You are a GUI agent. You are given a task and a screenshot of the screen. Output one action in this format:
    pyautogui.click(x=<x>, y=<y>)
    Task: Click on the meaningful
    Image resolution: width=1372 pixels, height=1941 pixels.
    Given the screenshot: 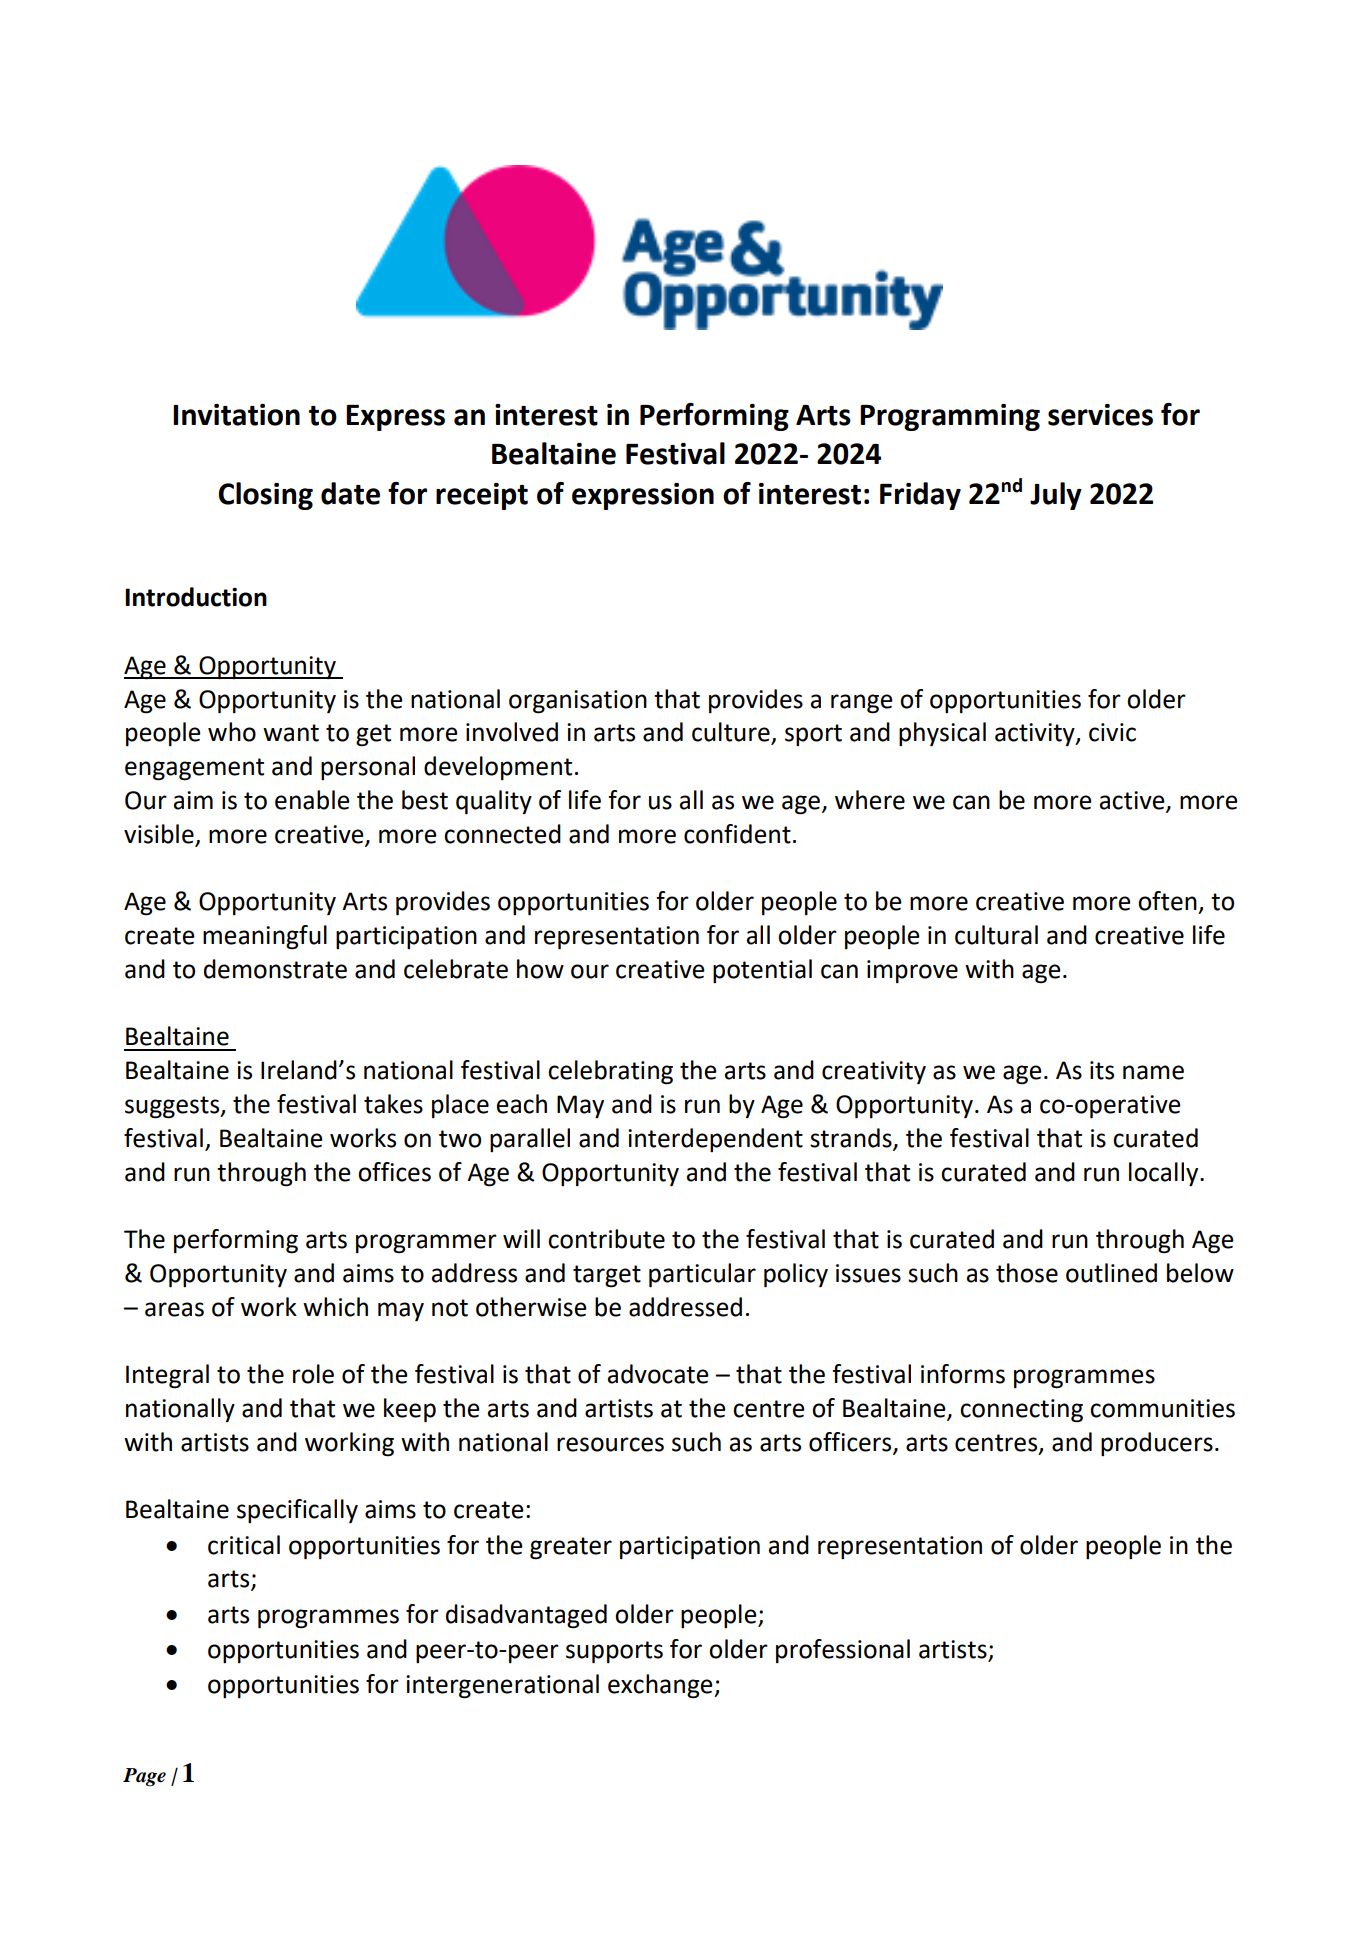 What is the action you would take?
    pyautogui.click(x=265, y=937)
